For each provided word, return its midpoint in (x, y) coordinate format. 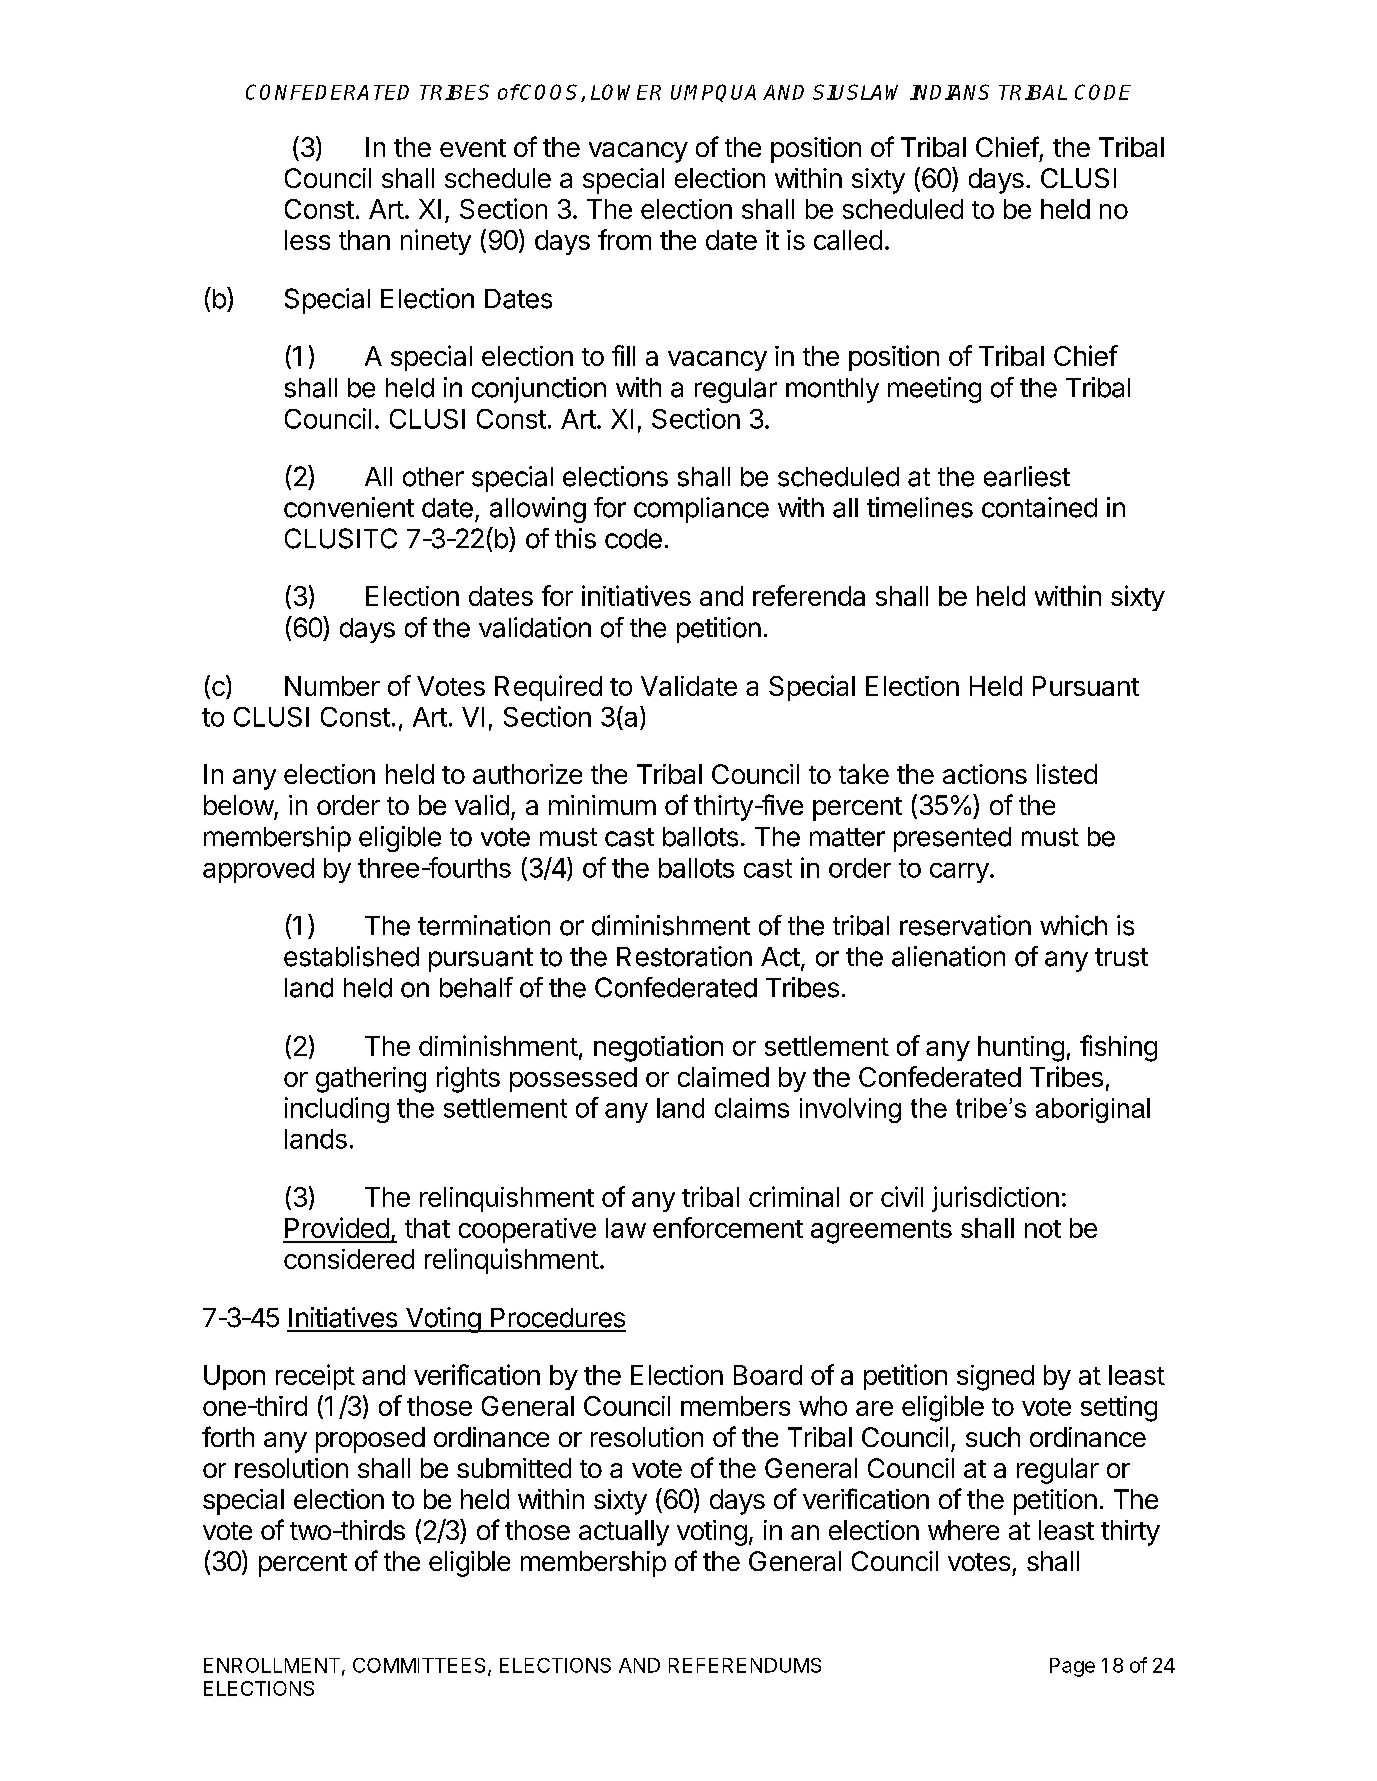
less (307, 240)
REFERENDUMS (745, 1665)
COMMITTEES (419, 1665)
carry (959, 873)
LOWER (626, 92)
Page (1072, 1667)
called (848, 240)
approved (258, 870)
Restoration (684, 956)
